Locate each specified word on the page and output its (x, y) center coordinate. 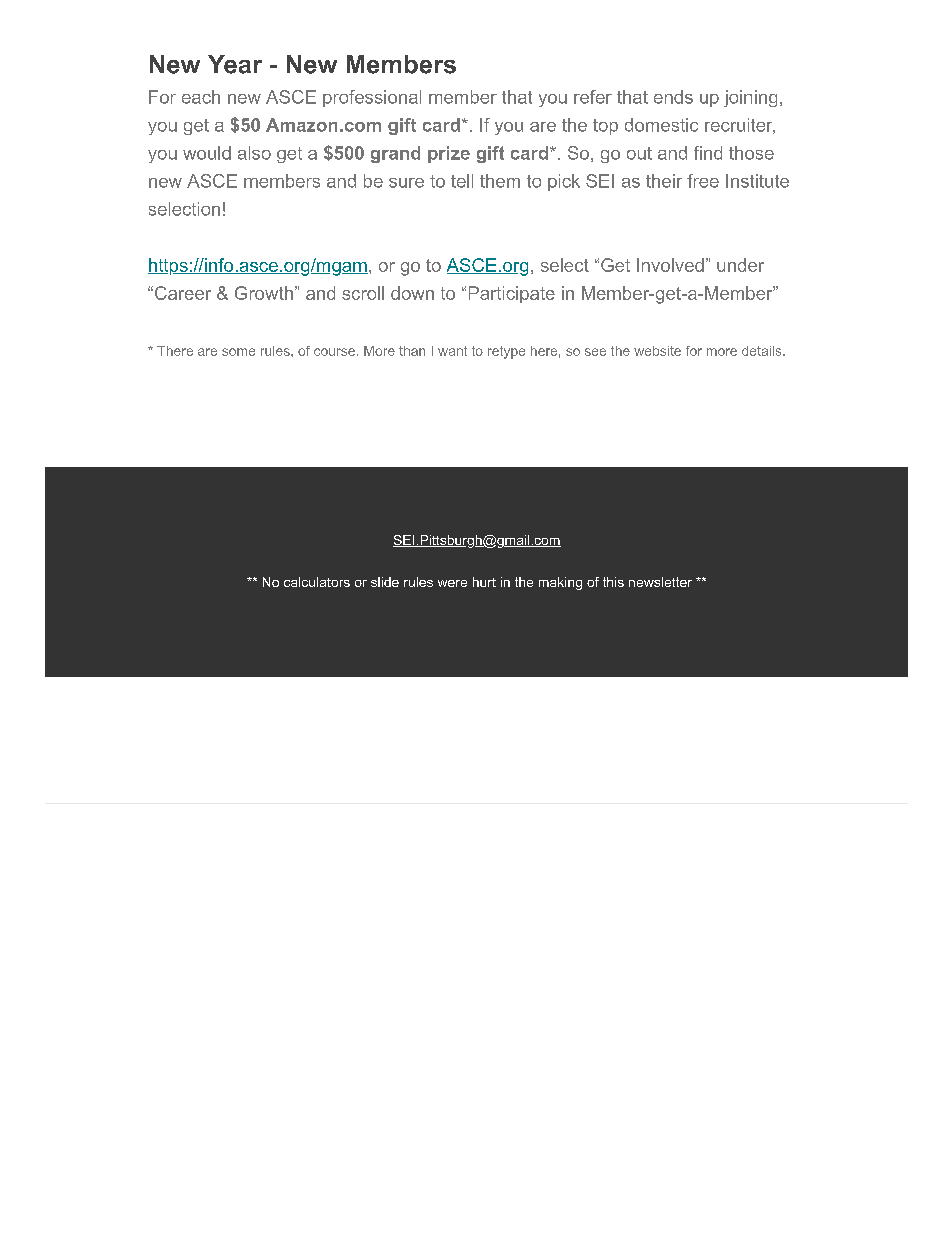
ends (673, 97)
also (254, 153)
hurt (484, 582)
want (452, 351)
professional (372, 98)
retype (506, 352)
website (657, 351)
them (500, 181)
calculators (317, 582)
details (761, 351)
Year (235, 64)
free (703, 181)
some (238, 352)
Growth (264, 293)
